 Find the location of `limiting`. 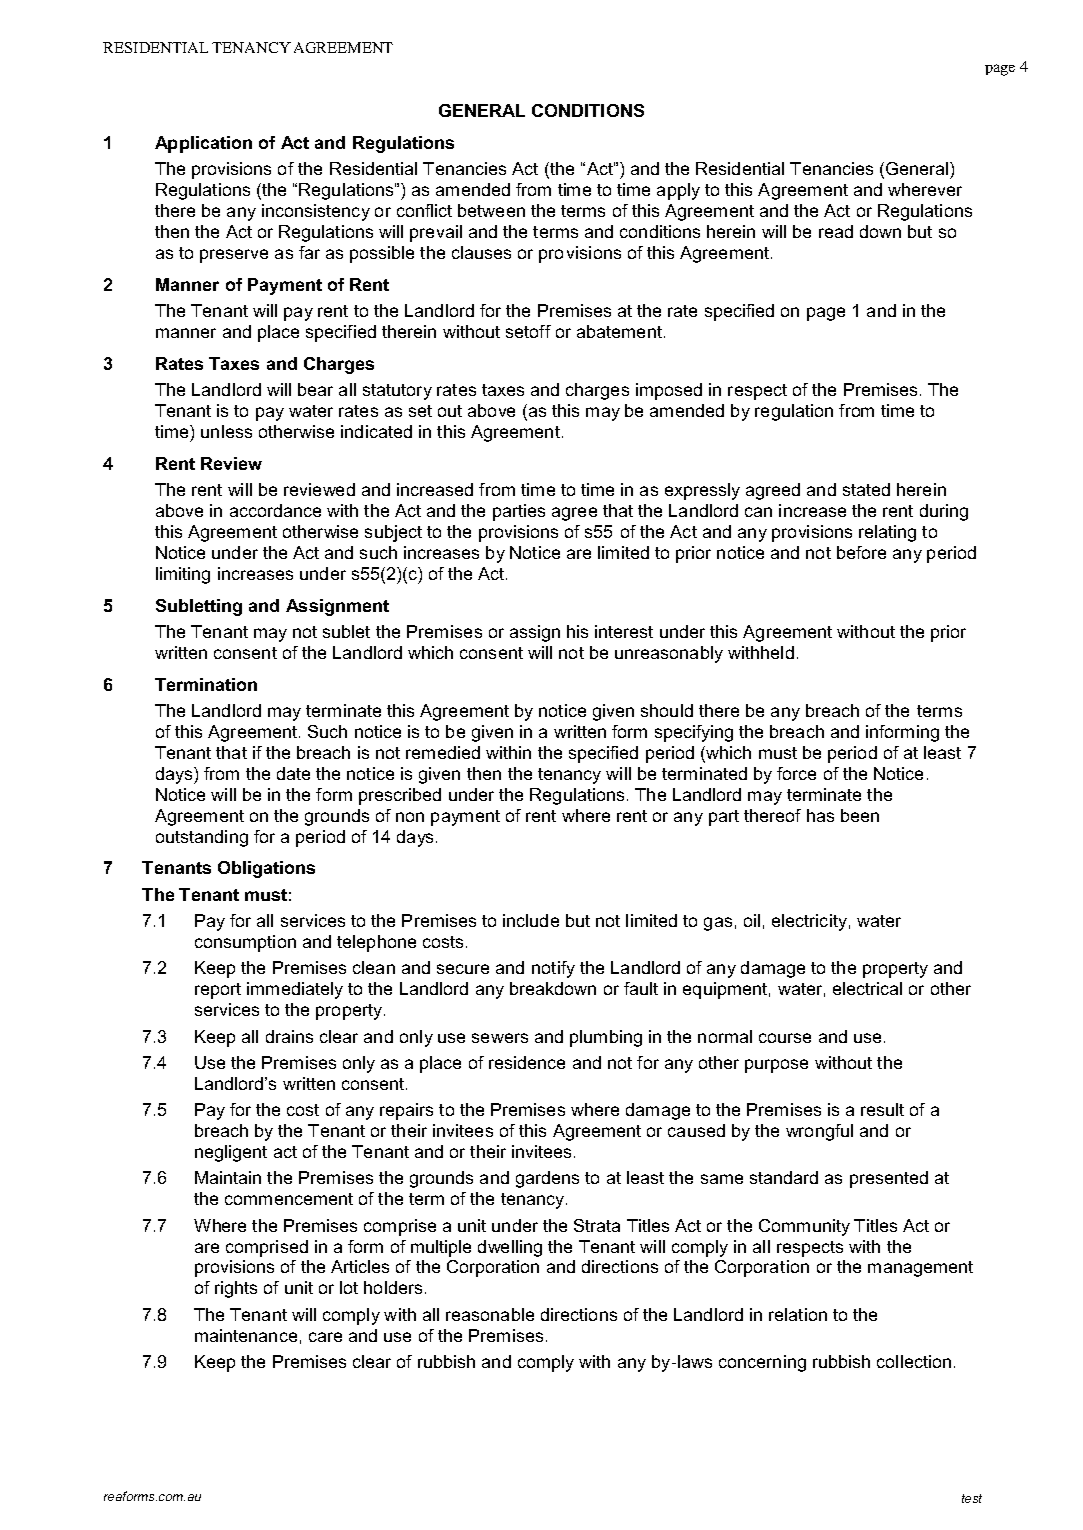

limiting is located at coordinates (183, 575).
